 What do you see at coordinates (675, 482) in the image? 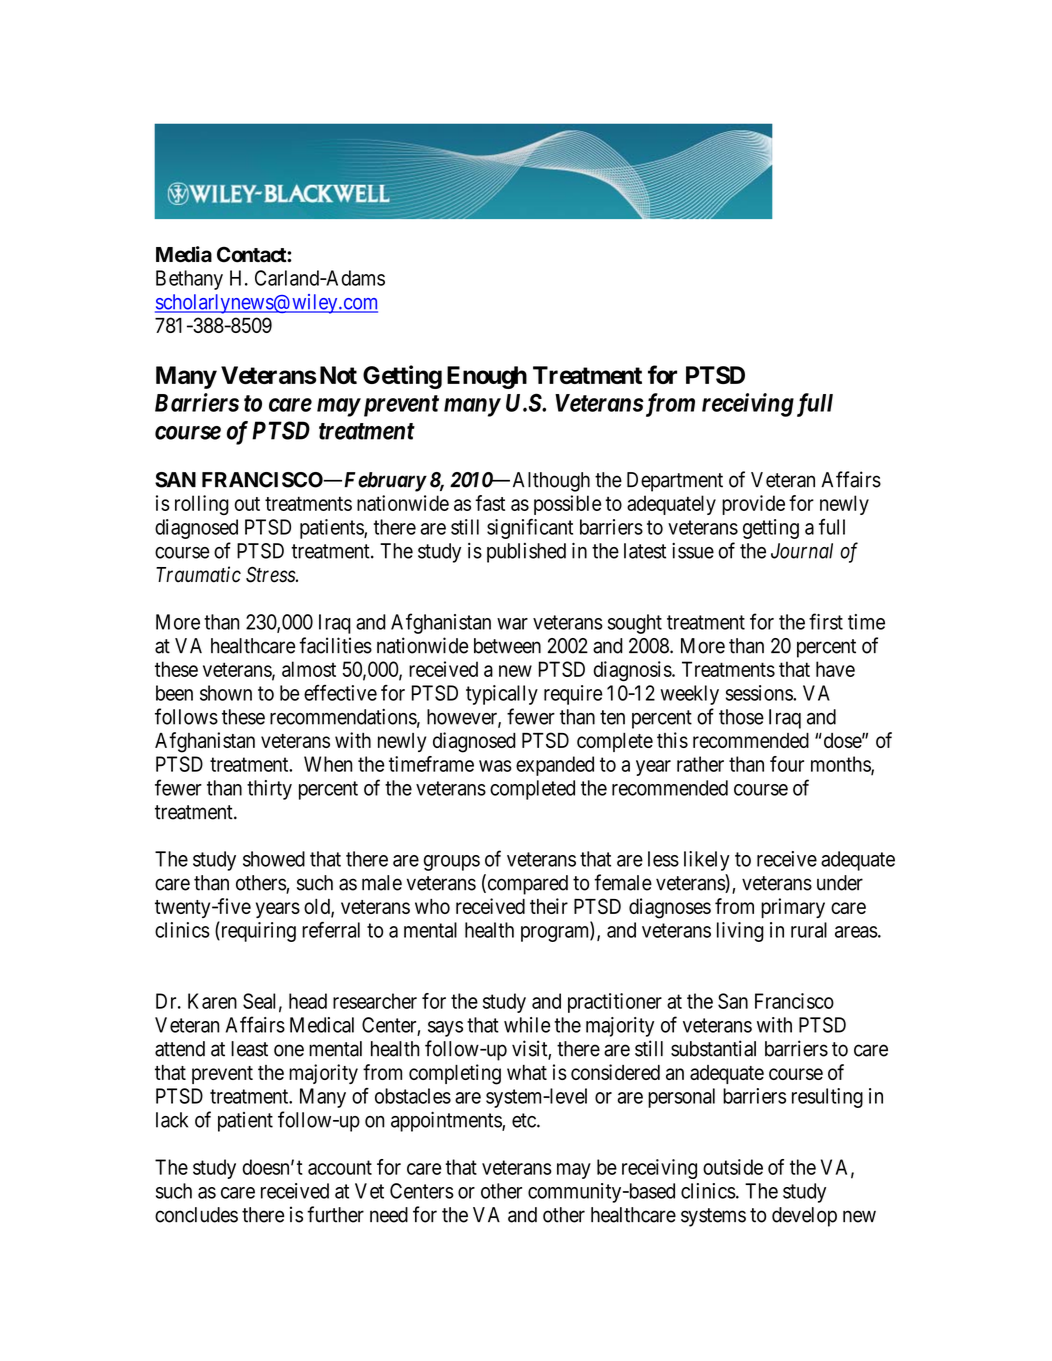
I see `Department` at bounding box center [675, 482].
